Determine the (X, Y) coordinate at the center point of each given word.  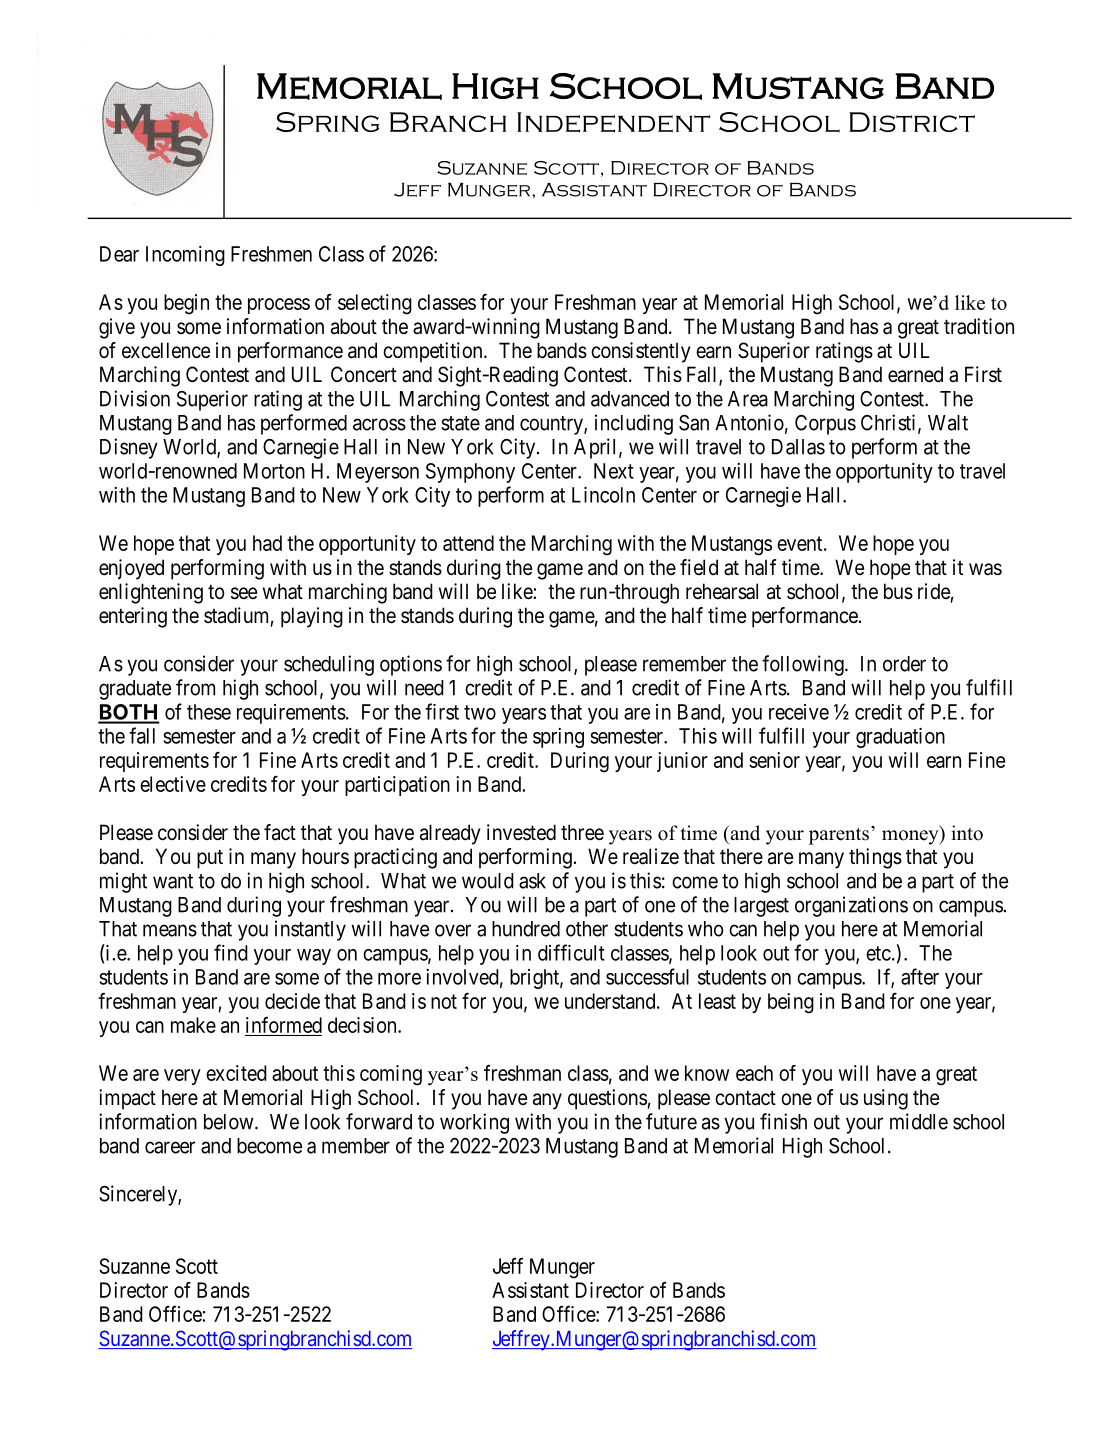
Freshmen (271, 254)
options (411, 665)
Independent (613, 122)
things (875, 858)
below (230, 1122)
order (904, 664)
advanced (630, 399)
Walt (948, 423)
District (912, 122)
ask (532, 881)
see (244, 593)
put (210, 859)
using (886, 1099)
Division (135, 398)
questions (607, 1099)
